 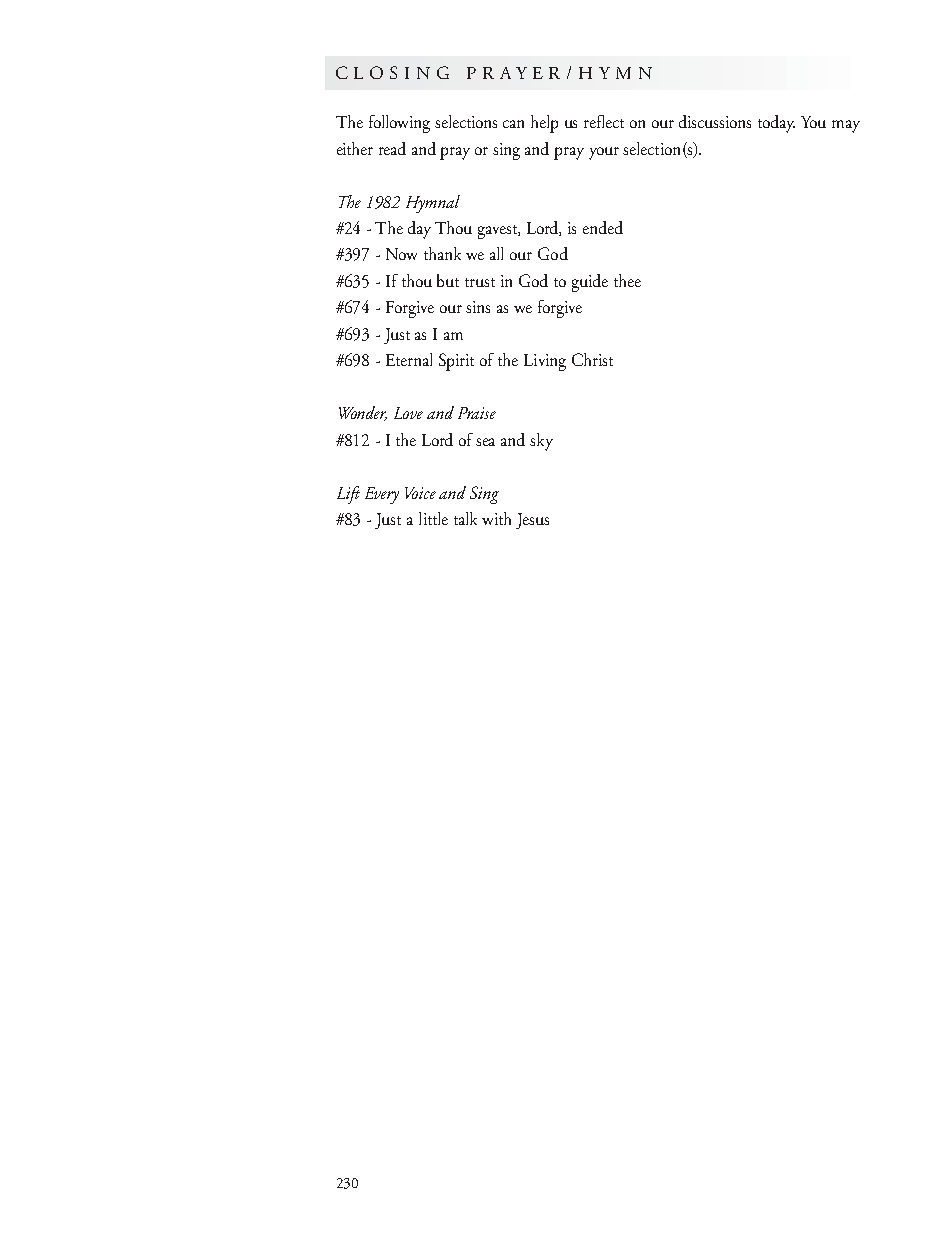 What do you see at coordinates (627, 280) in the screenshot?
I see `thee` at bounding box center [627, 280].
